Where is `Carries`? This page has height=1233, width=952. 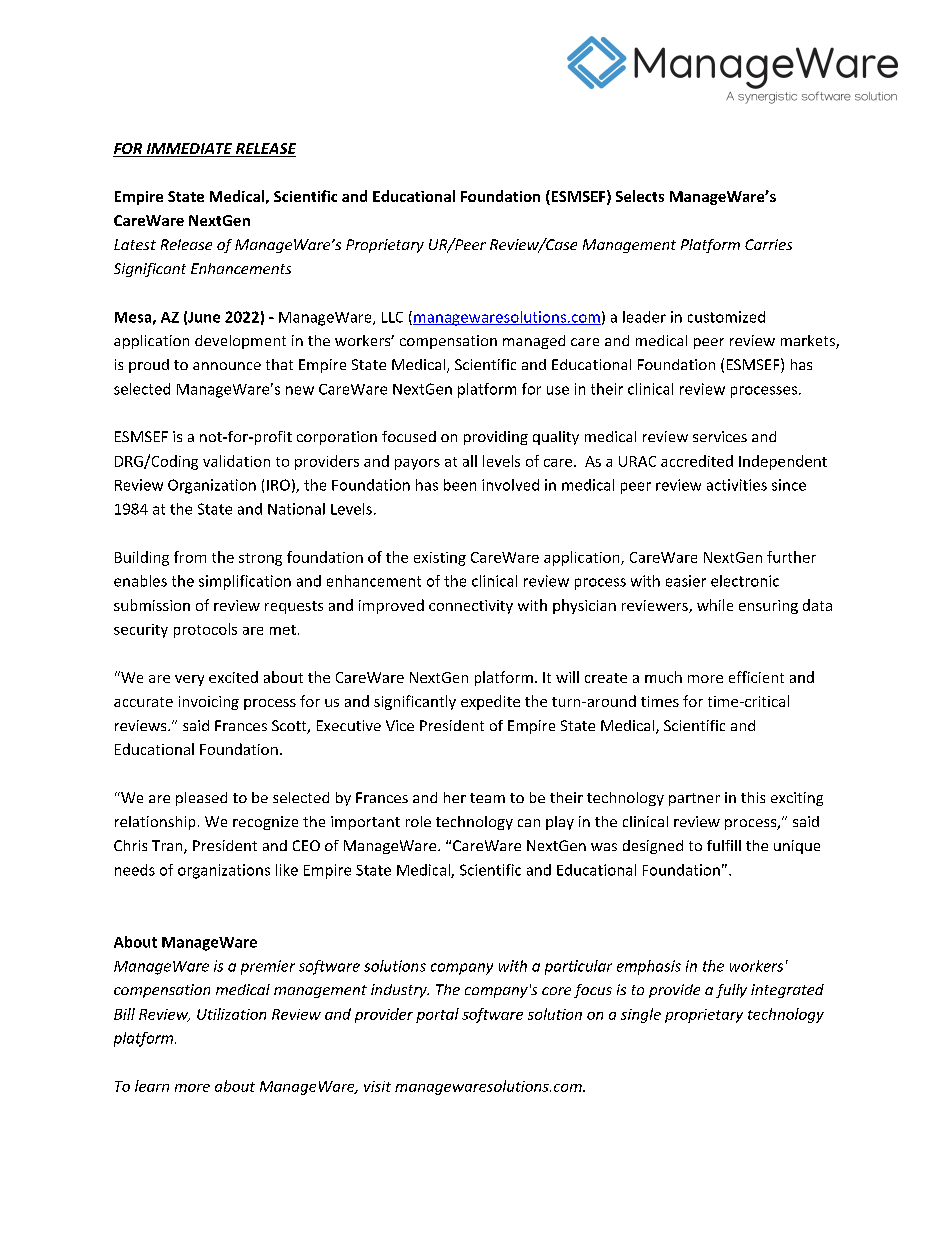 Carries is located at coordinates (768, 244).
